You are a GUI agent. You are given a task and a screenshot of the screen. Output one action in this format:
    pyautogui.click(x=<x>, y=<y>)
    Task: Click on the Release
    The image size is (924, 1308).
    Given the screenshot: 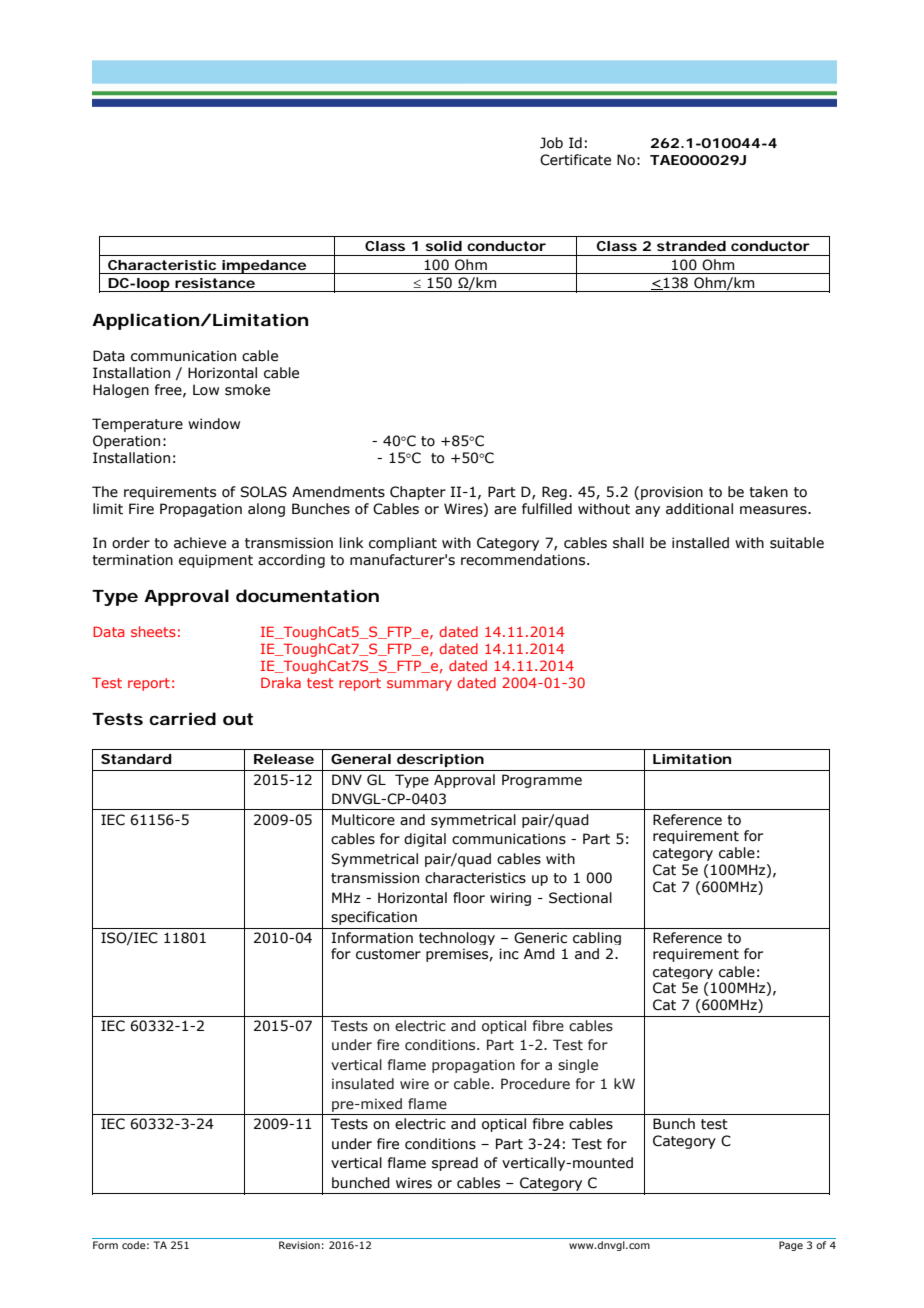 What is the action you would take?
    pyautogui.click(x=284, y=759)
